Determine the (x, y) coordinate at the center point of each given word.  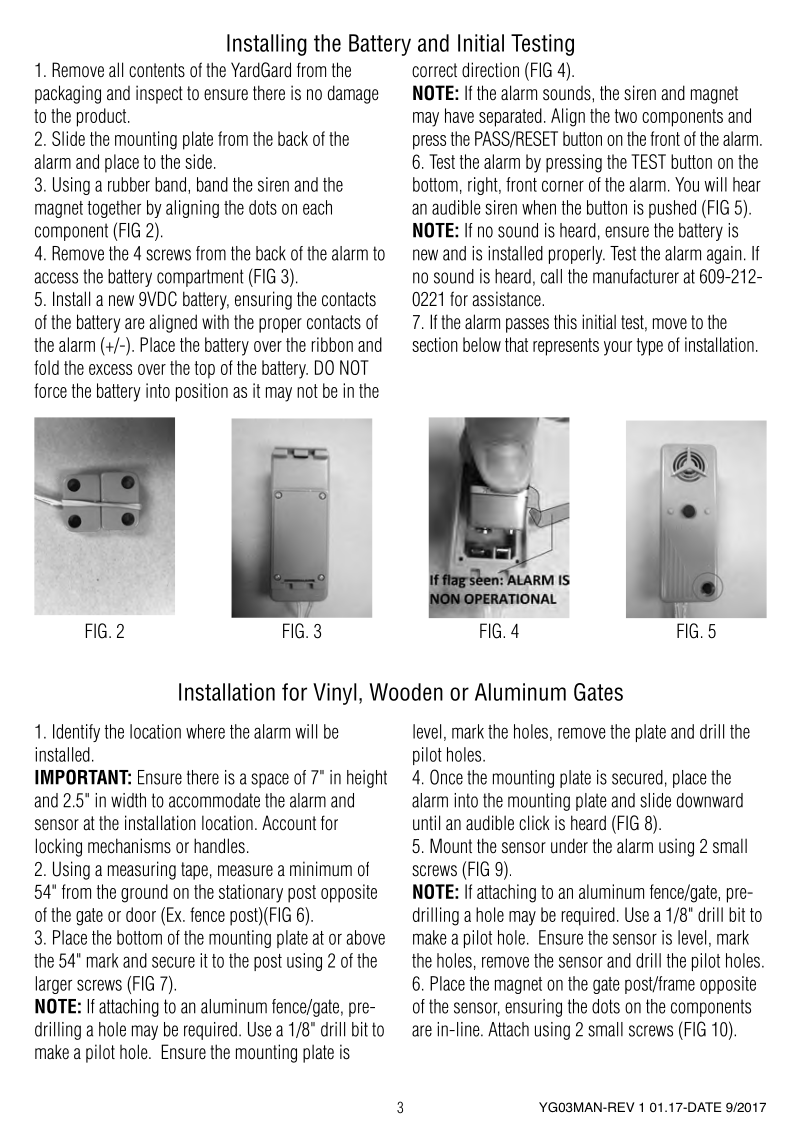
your (618, 348)
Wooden (406, 692)
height (367, 779)
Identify (76, 733)
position (202, 392)
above (365, 937)
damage (353, 94)
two (626, 116)
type (650, 347)
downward (710, 800)
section (435, 344)
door (141, 914)
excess (110, 369)
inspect (159, 94)
